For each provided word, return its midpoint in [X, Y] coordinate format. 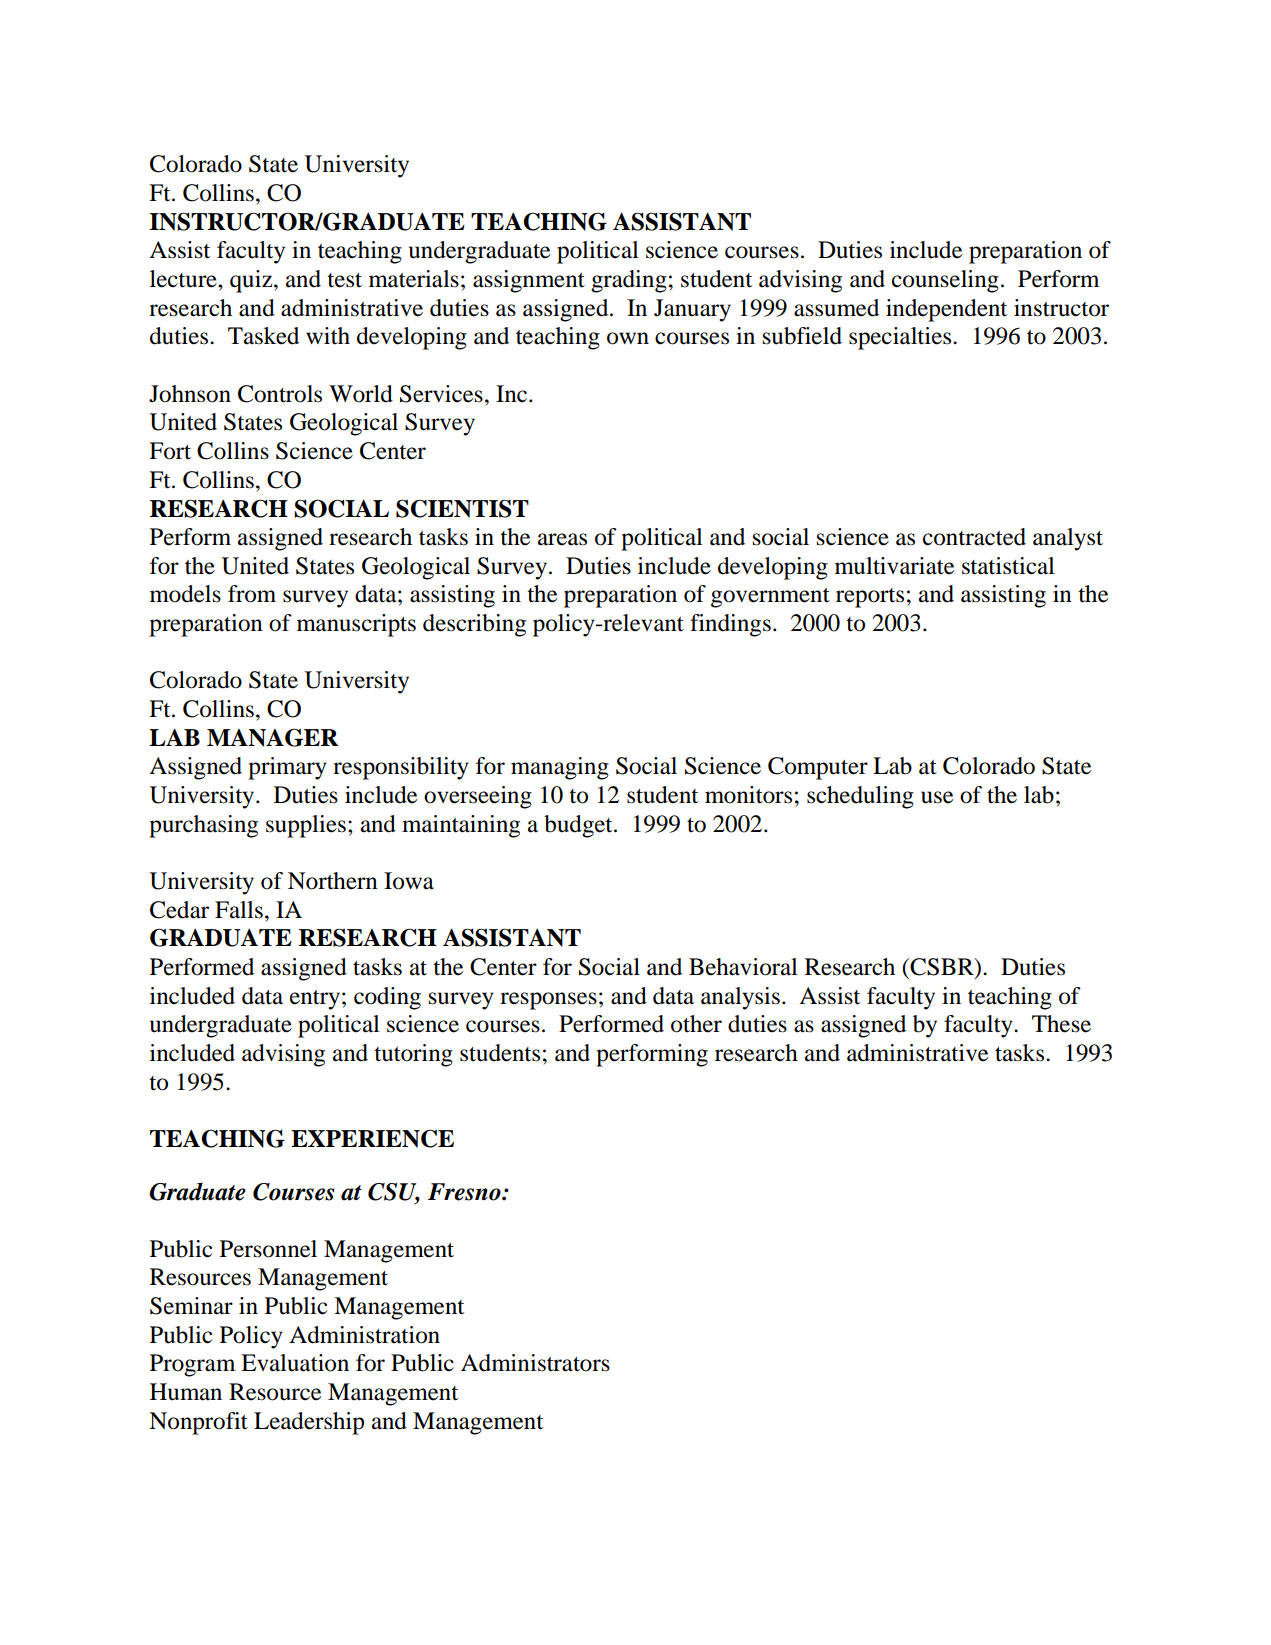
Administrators [535, 1363]
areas [562, 539]
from [252, 594]
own [628, 338]
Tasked [263, 336]
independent [946, 310]
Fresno [465, 1192]
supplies [306, 826]
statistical [1008, 566]
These [1061, 1024]
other [696, 1024]
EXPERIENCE [372, 1138]
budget [579, 826]
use [937, 797]
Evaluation [295, 1363]
